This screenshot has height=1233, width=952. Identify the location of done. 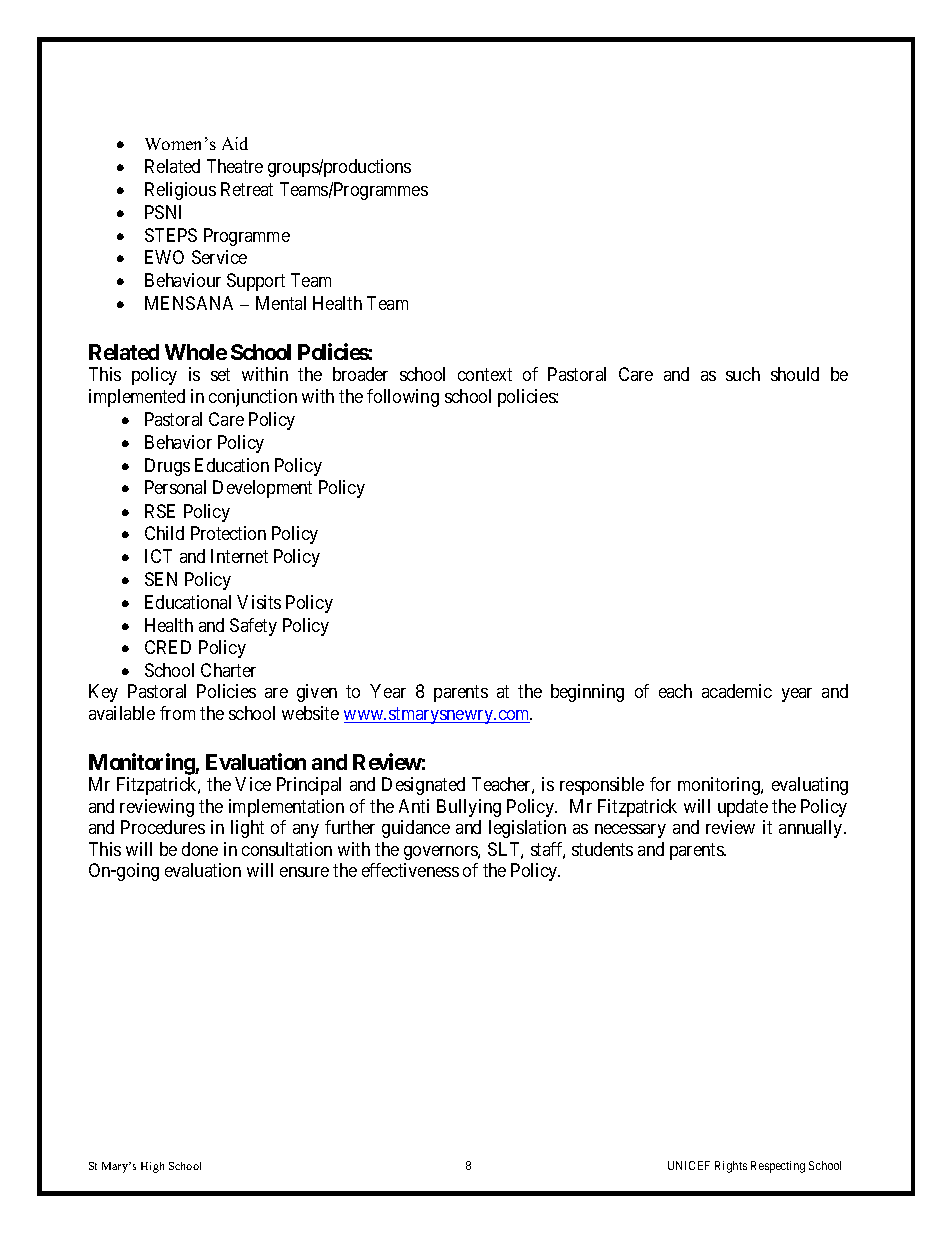
(200, 849).
